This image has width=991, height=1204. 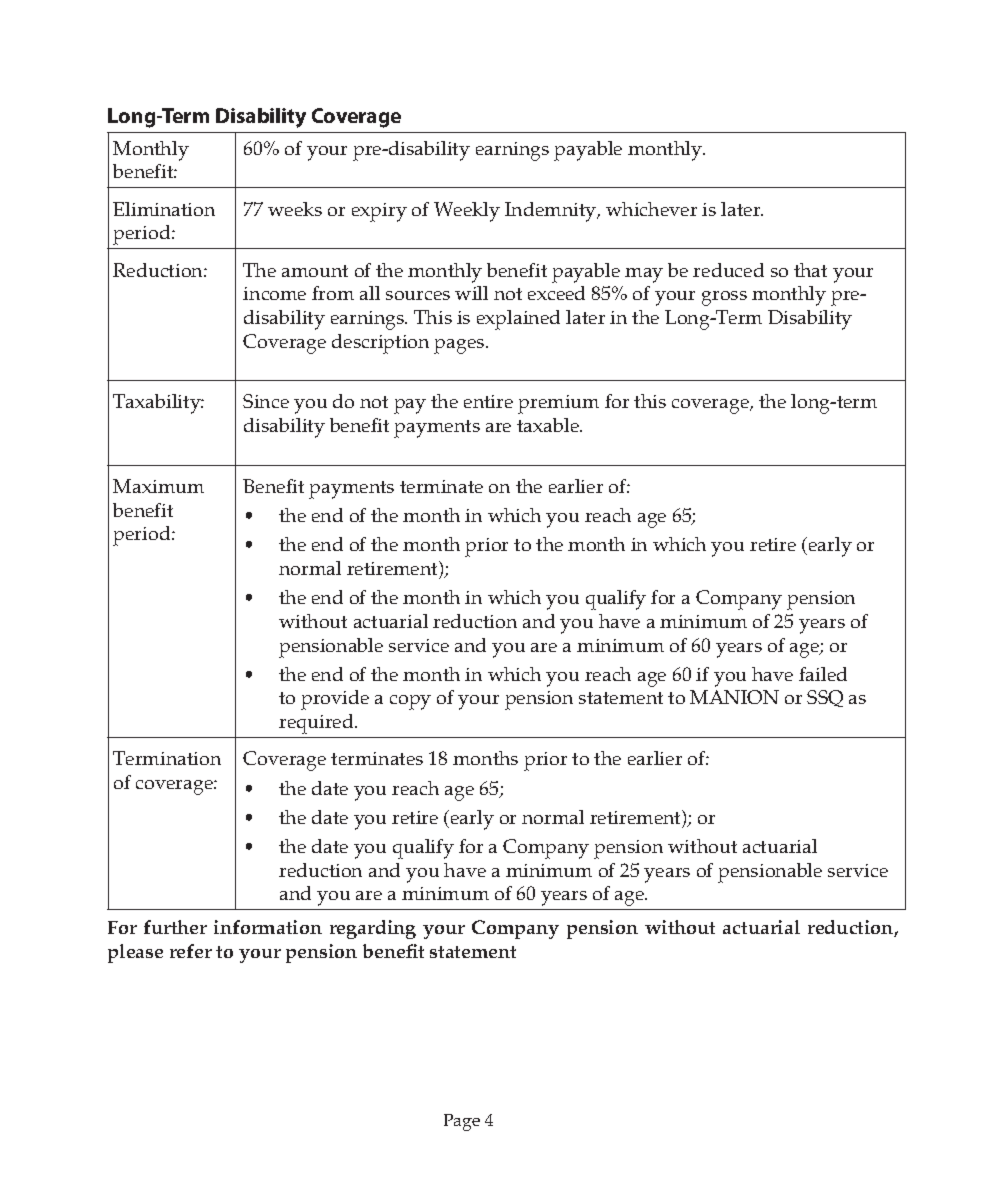 What do you see at coordinates (823, 674) in the image?
I see `failed` at bounding box center [823, 674].
